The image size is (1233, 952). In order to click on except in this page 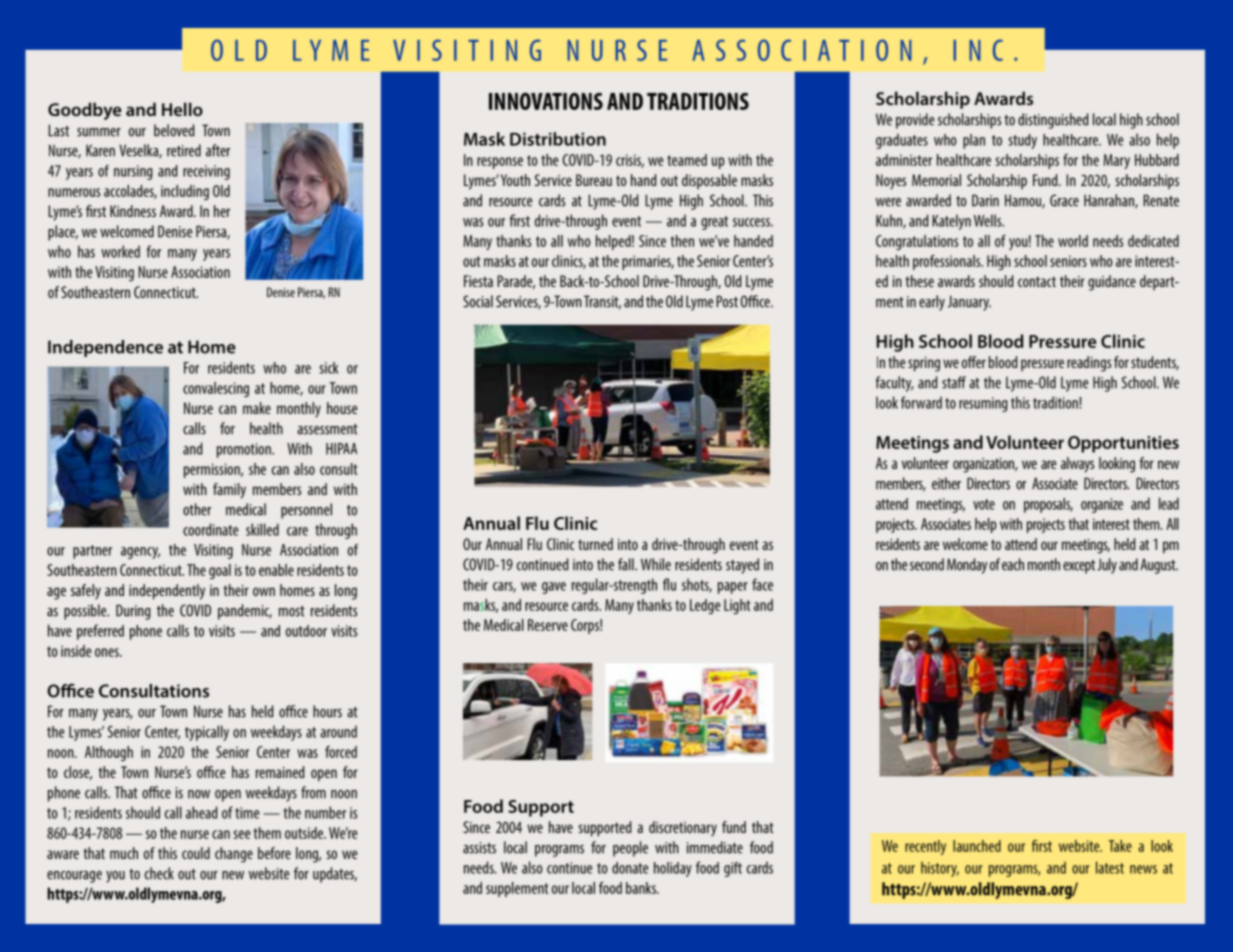, I will do `click(1079, 567)`.
